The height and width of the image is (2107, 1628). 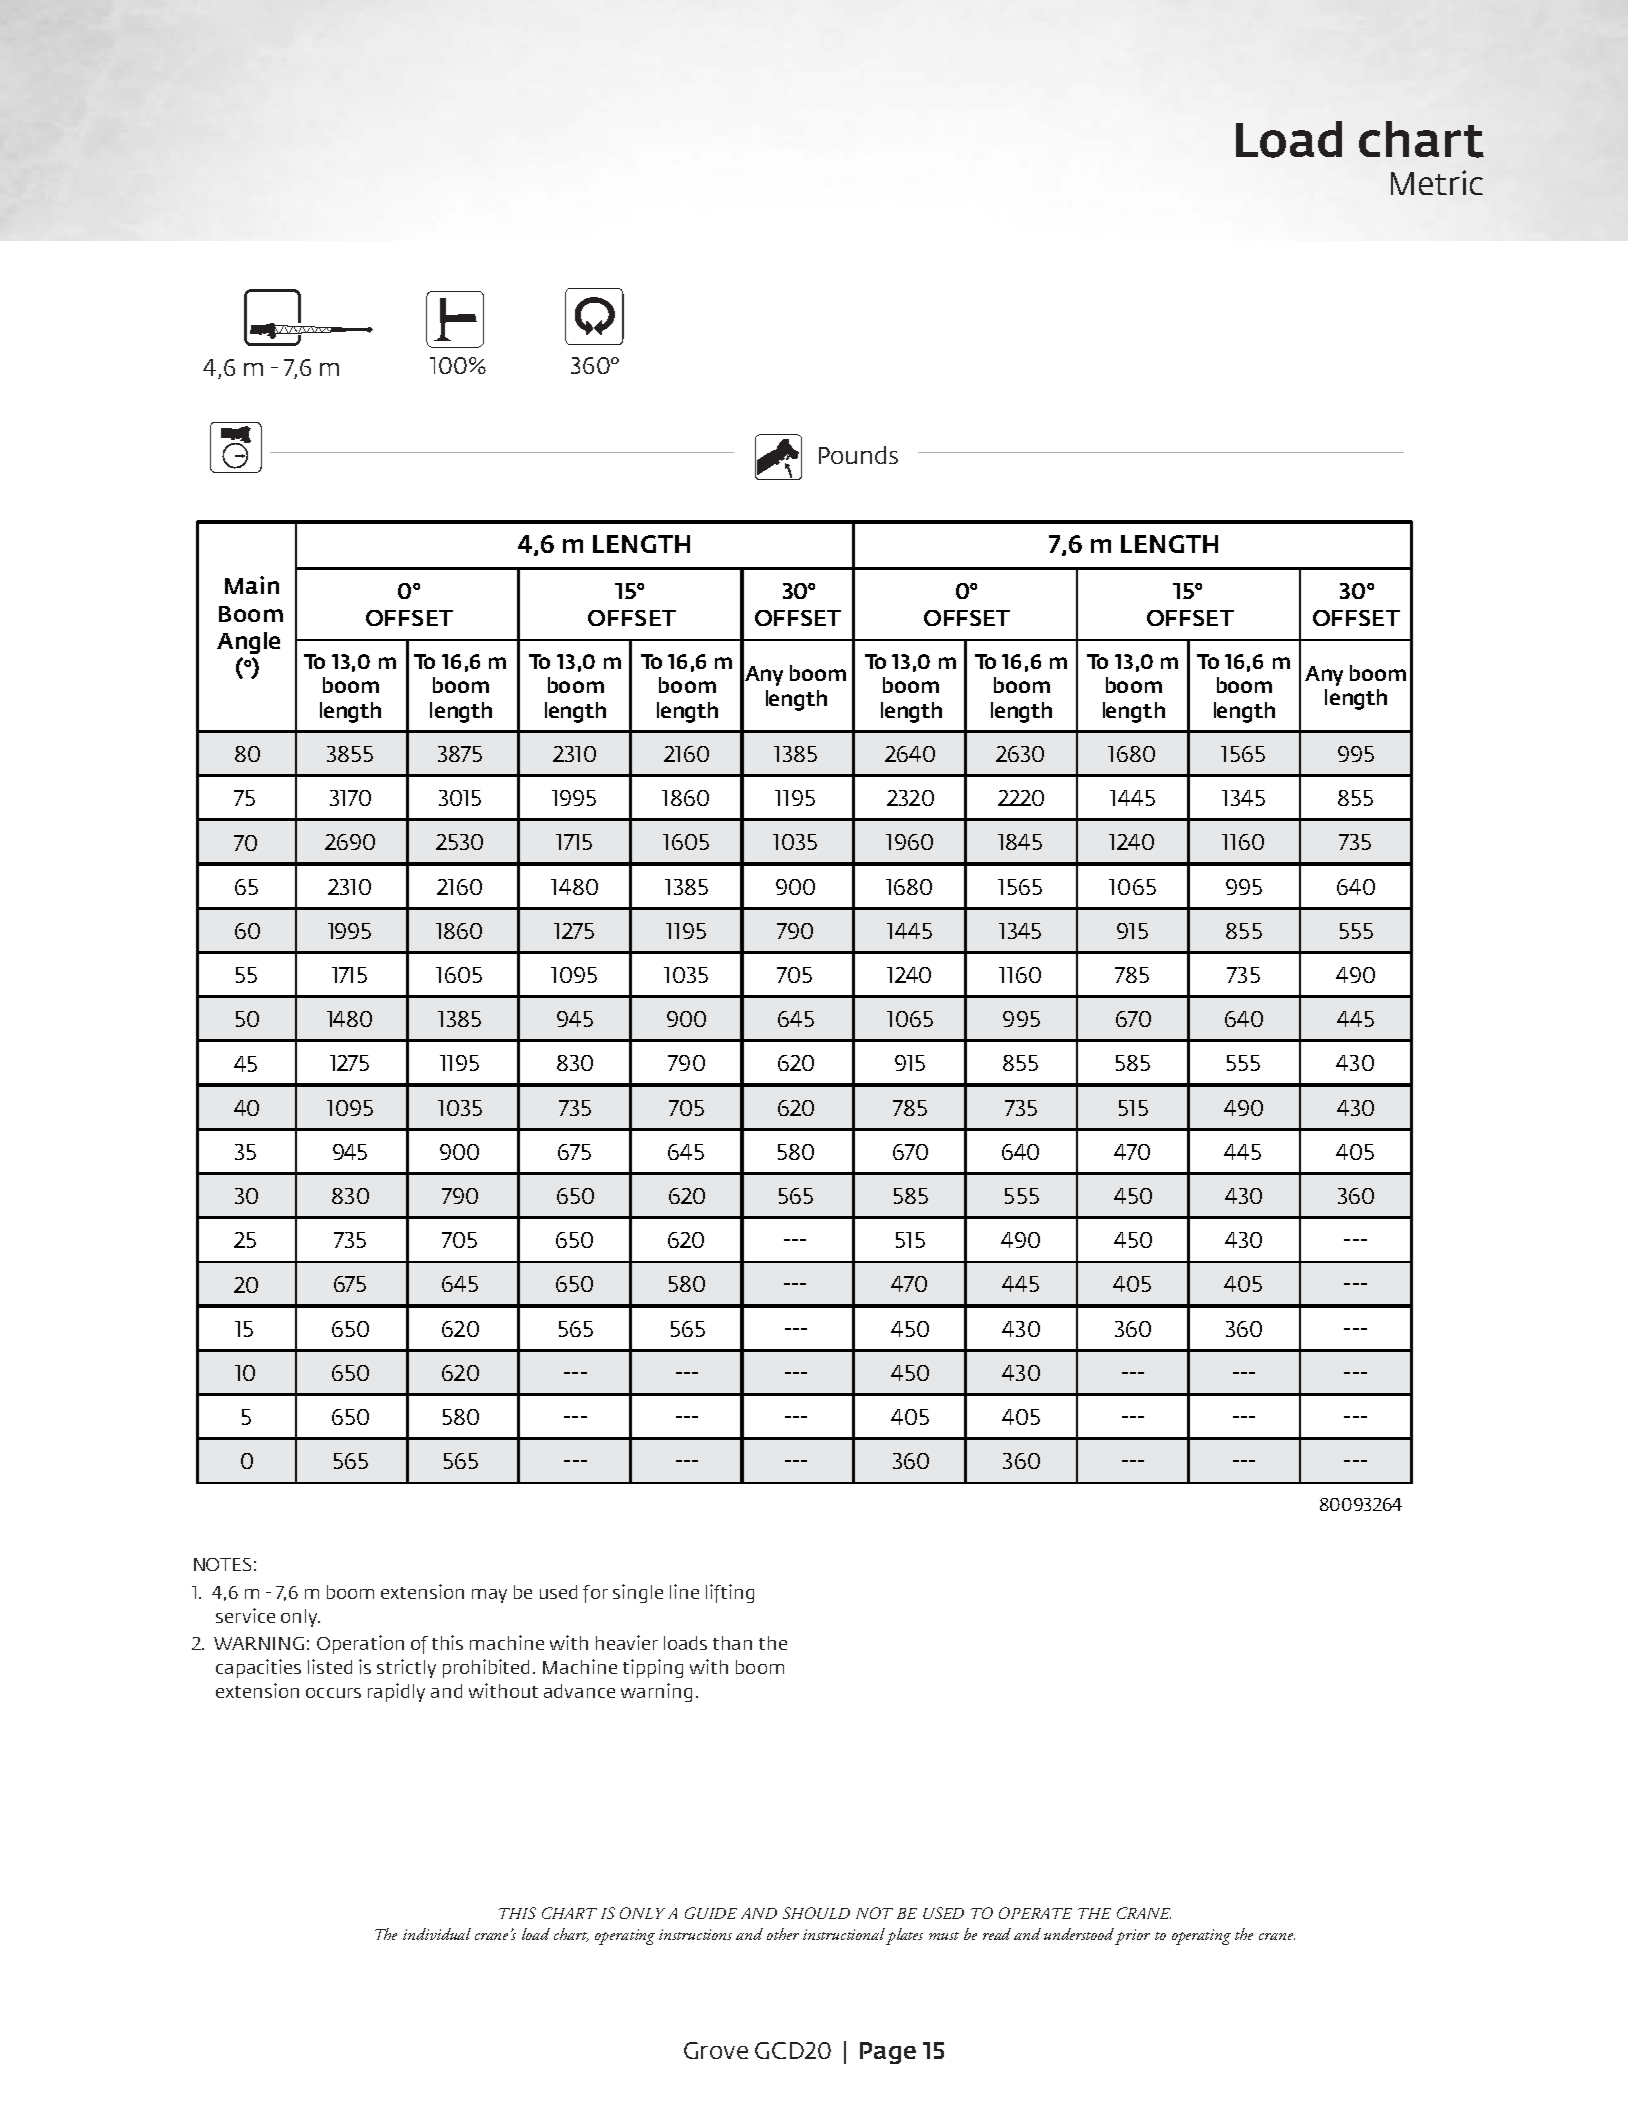 What do you see at coordinates (252, 585) in the image?
I see `Main` at bounding box center [252, 585].
